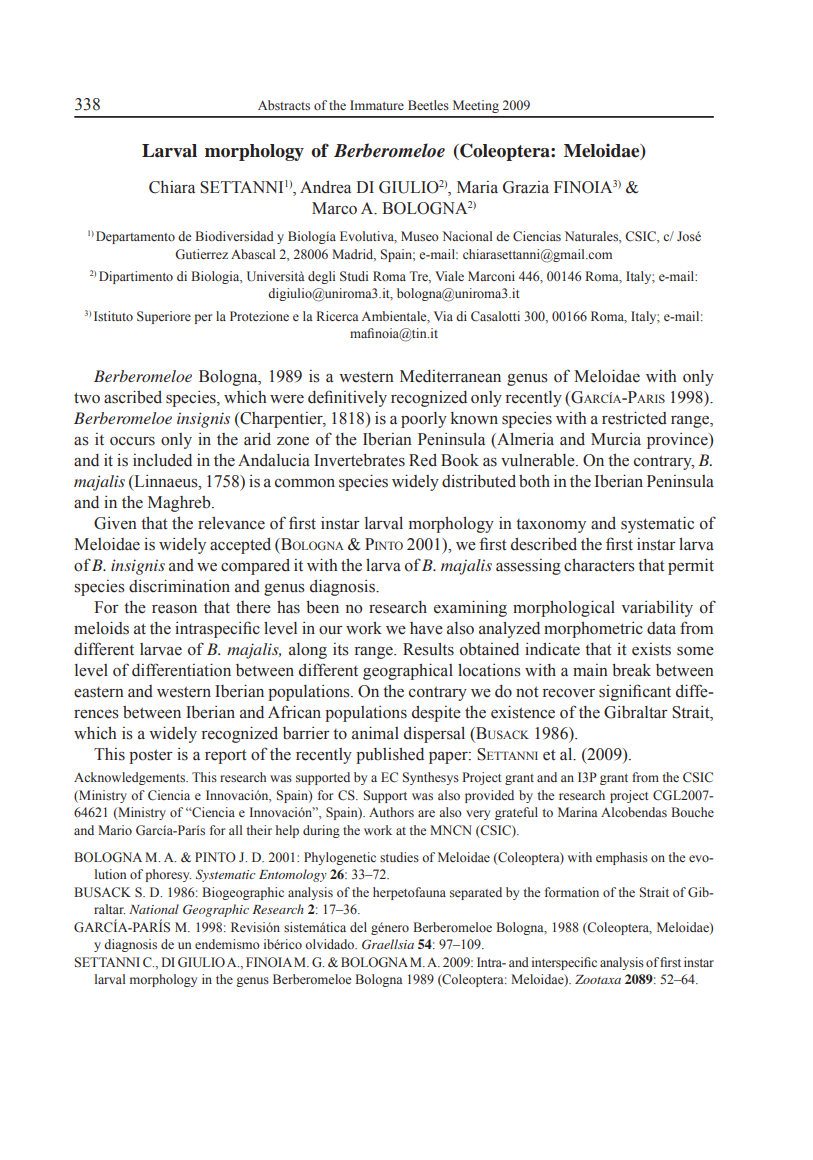 The height and width of the image is (1160, 813). I want to click on Immature, so click(377, 105).
